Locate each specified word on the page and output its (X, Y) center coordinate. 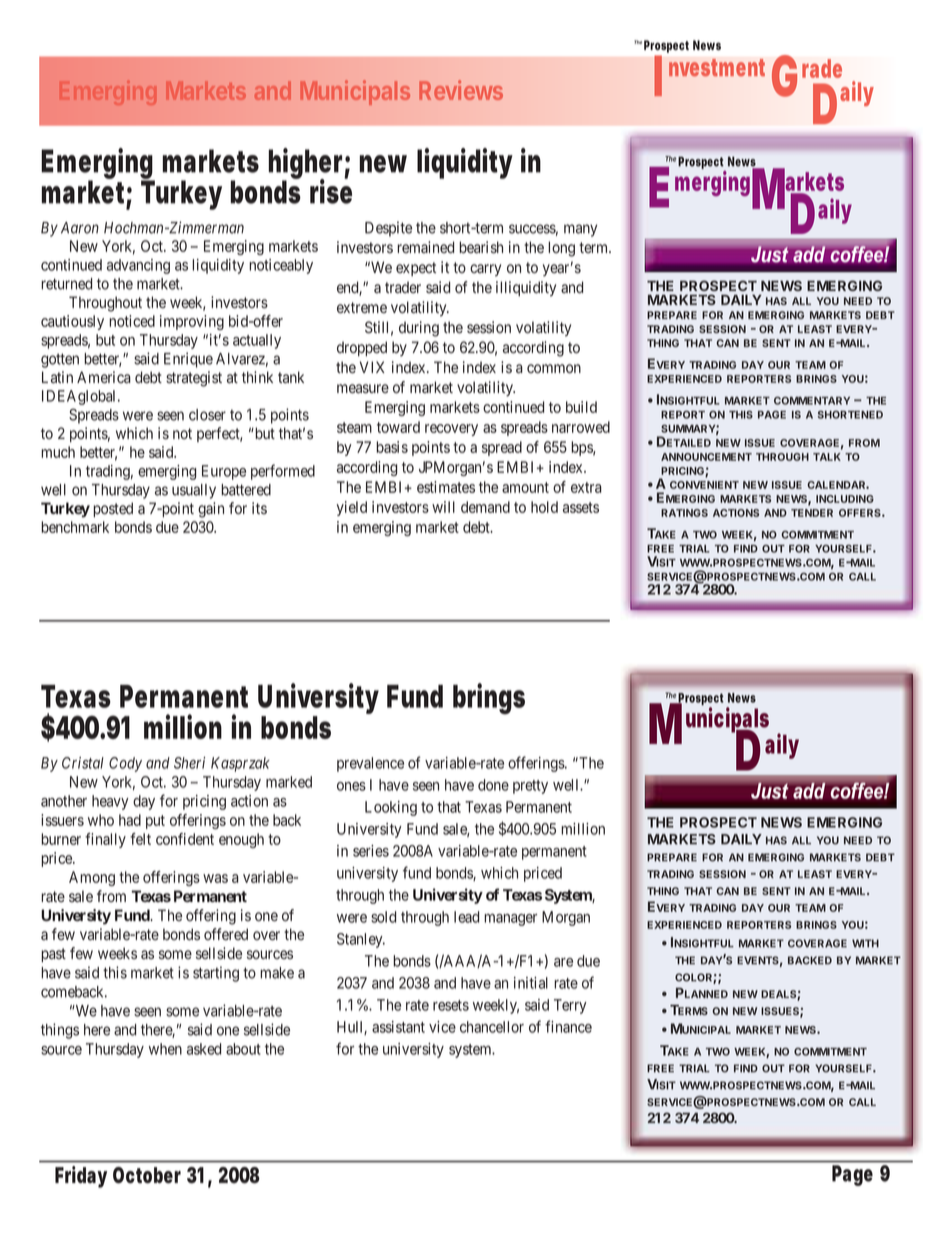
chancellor (492, 1027)
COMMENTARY (812, 400)
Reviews (461, 90)
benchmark (75, 527)
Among (92, 878)
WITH (865, 943)
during (419, 329)
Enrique (188, 360)
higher (305, 165)
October (147, 1175)
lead (466, 917)
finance (568, 1026)
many (580, 230)
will (443, 507)
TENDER (812, 513)
